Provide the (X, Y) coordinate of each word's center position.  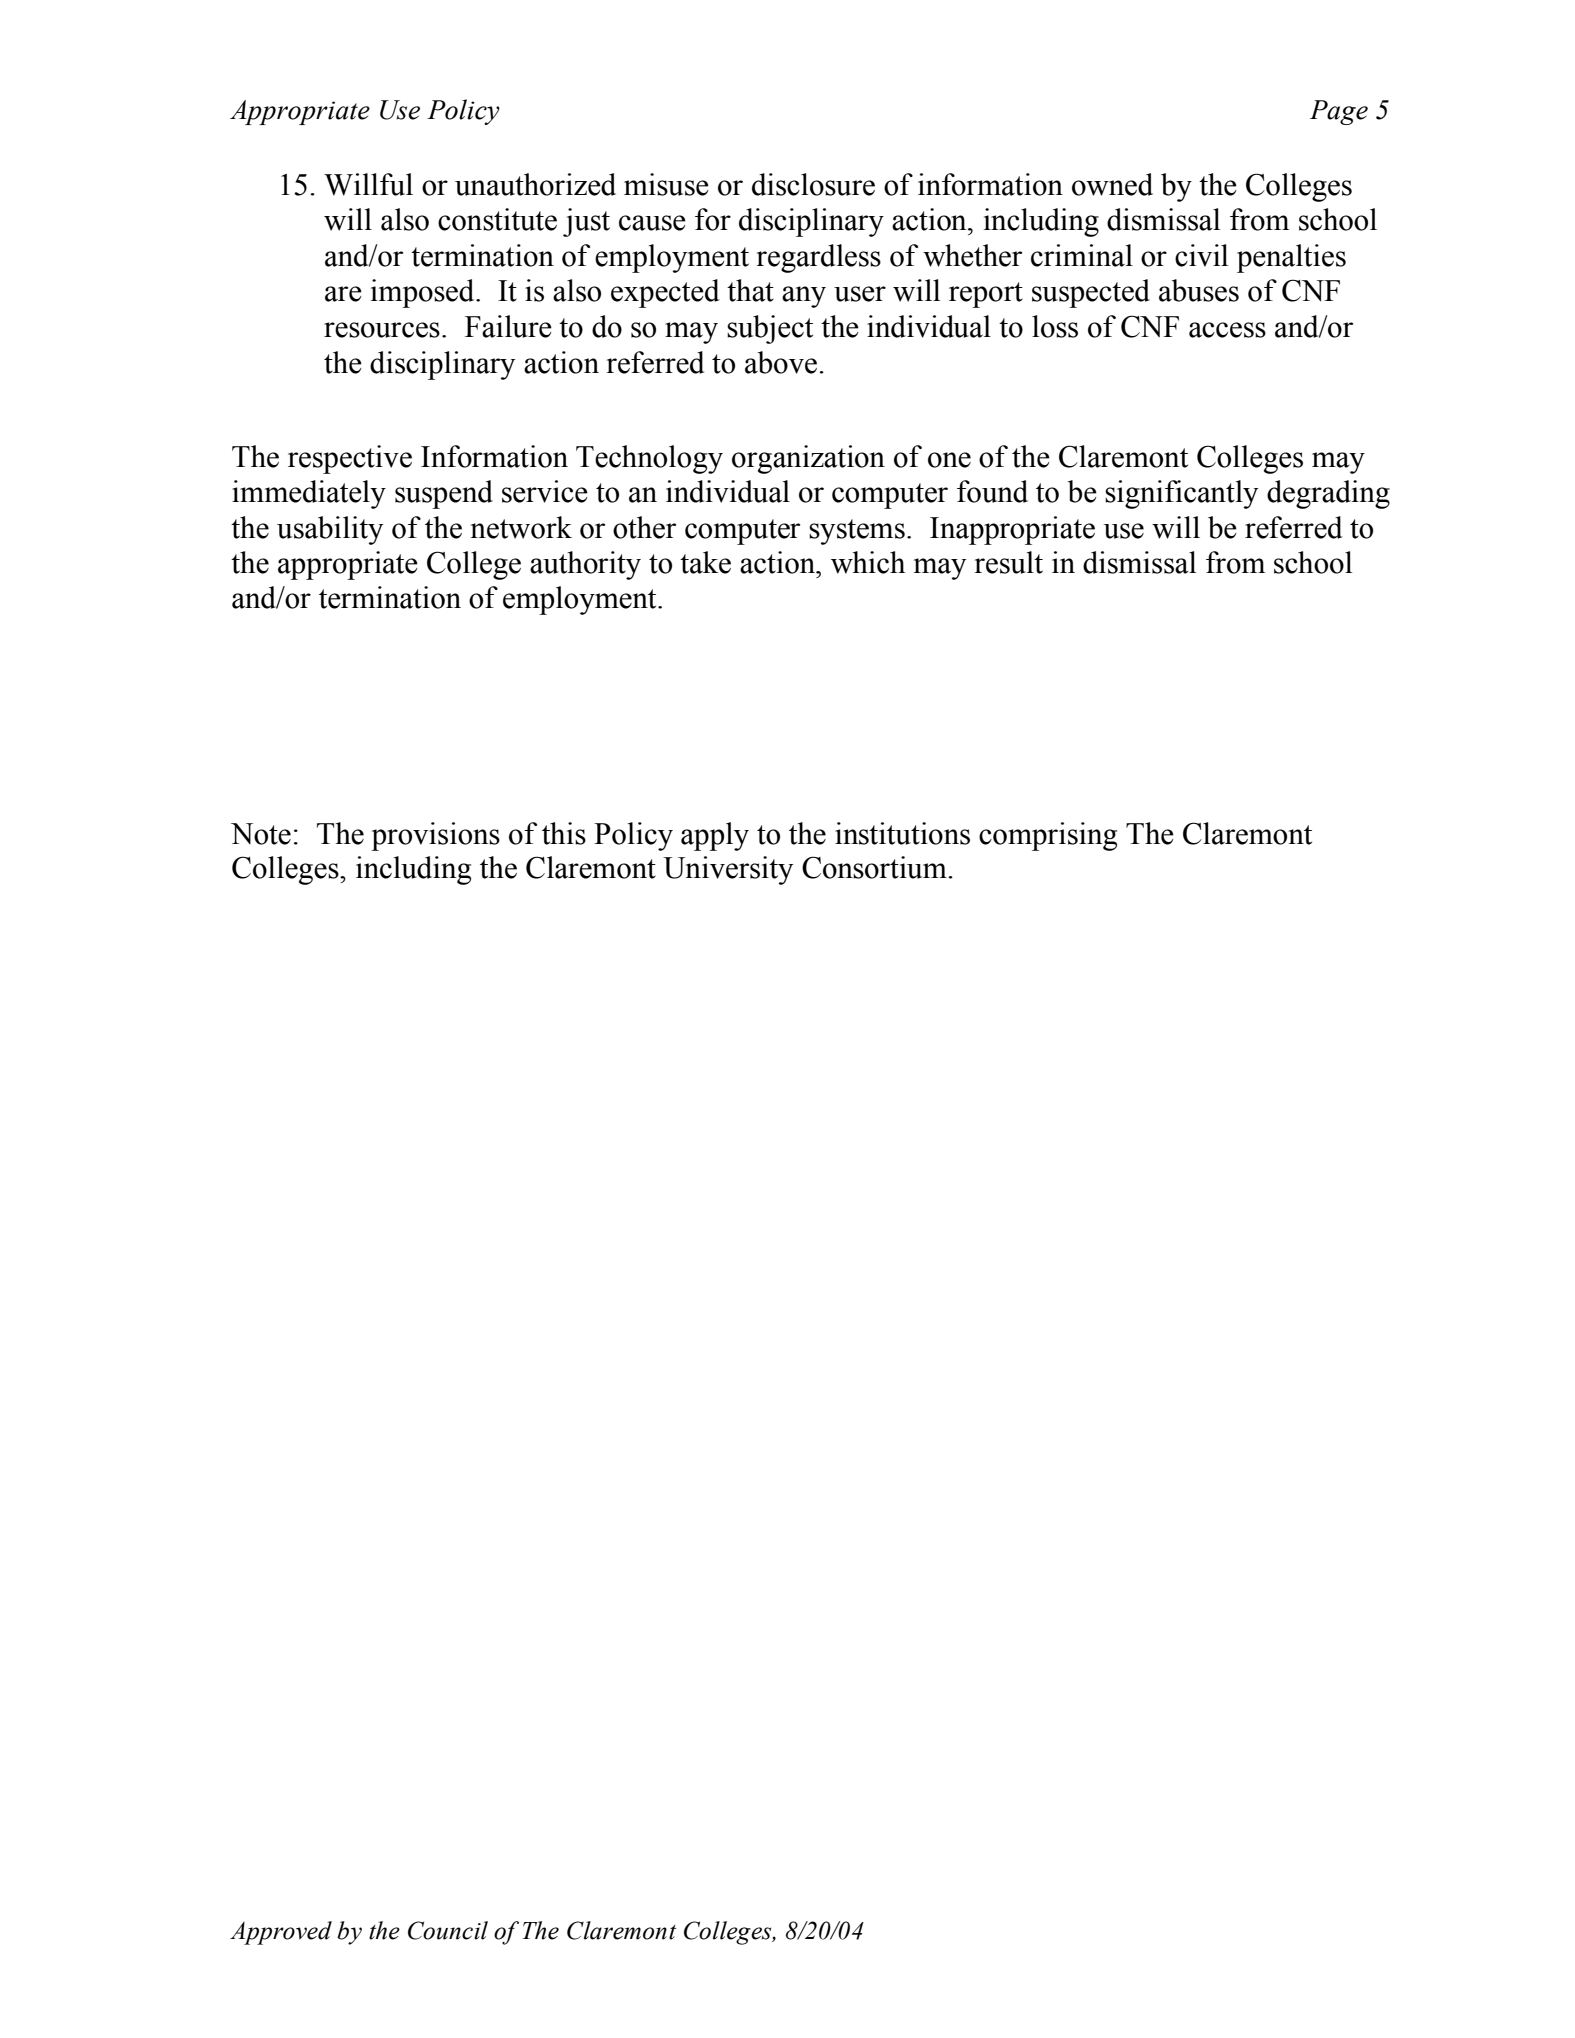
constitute (497, 219)
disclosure (813, 184)
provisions (435, 836)
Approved (281, 1933)
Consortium (875, 867)
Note (261, 834)
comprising (1048, 836)
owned (1112, 184)
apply (715, 836)
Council (448, 1930)
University (728, 870)
